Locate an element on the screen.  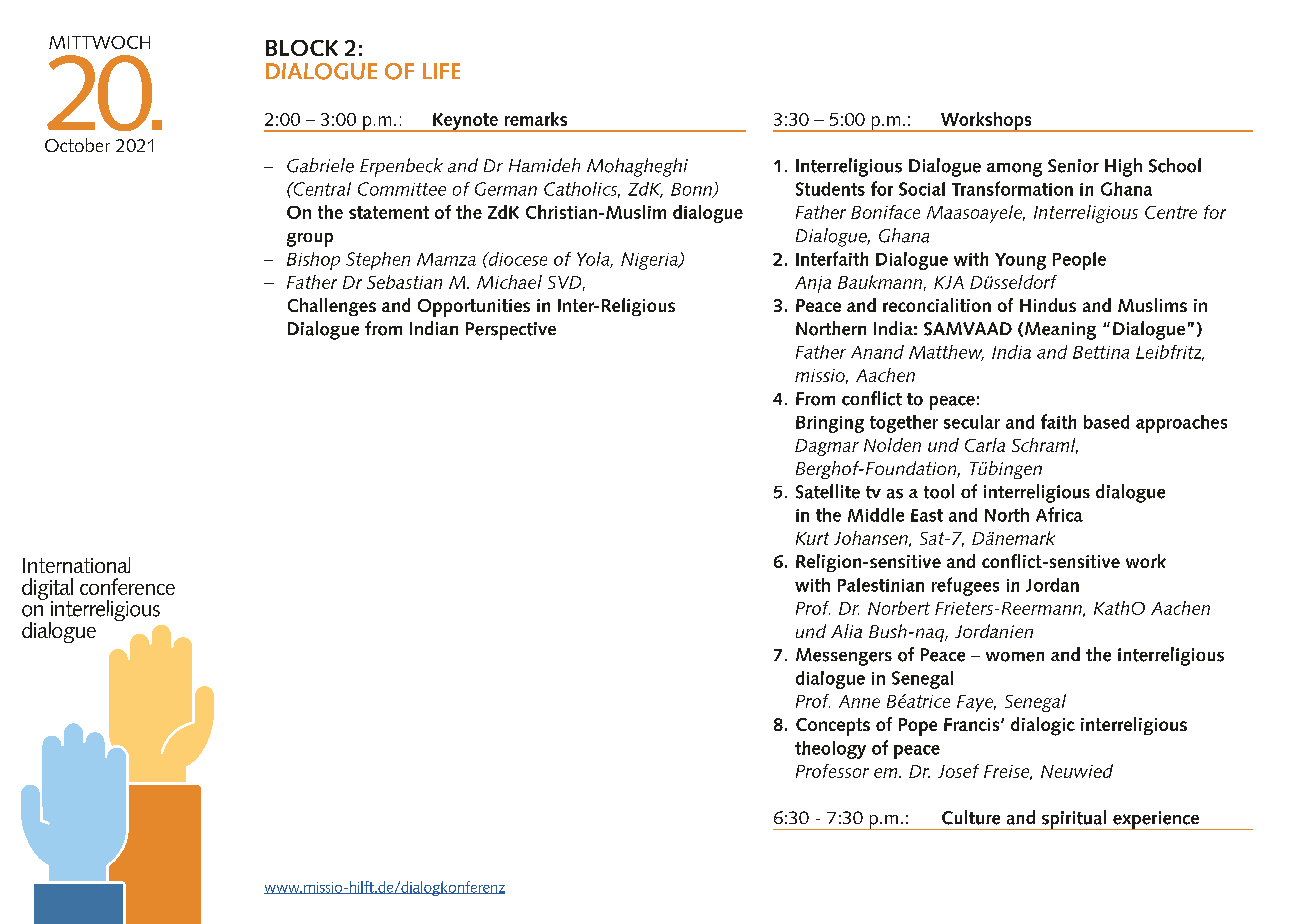
Carla is located at coordinates (985, 445).
